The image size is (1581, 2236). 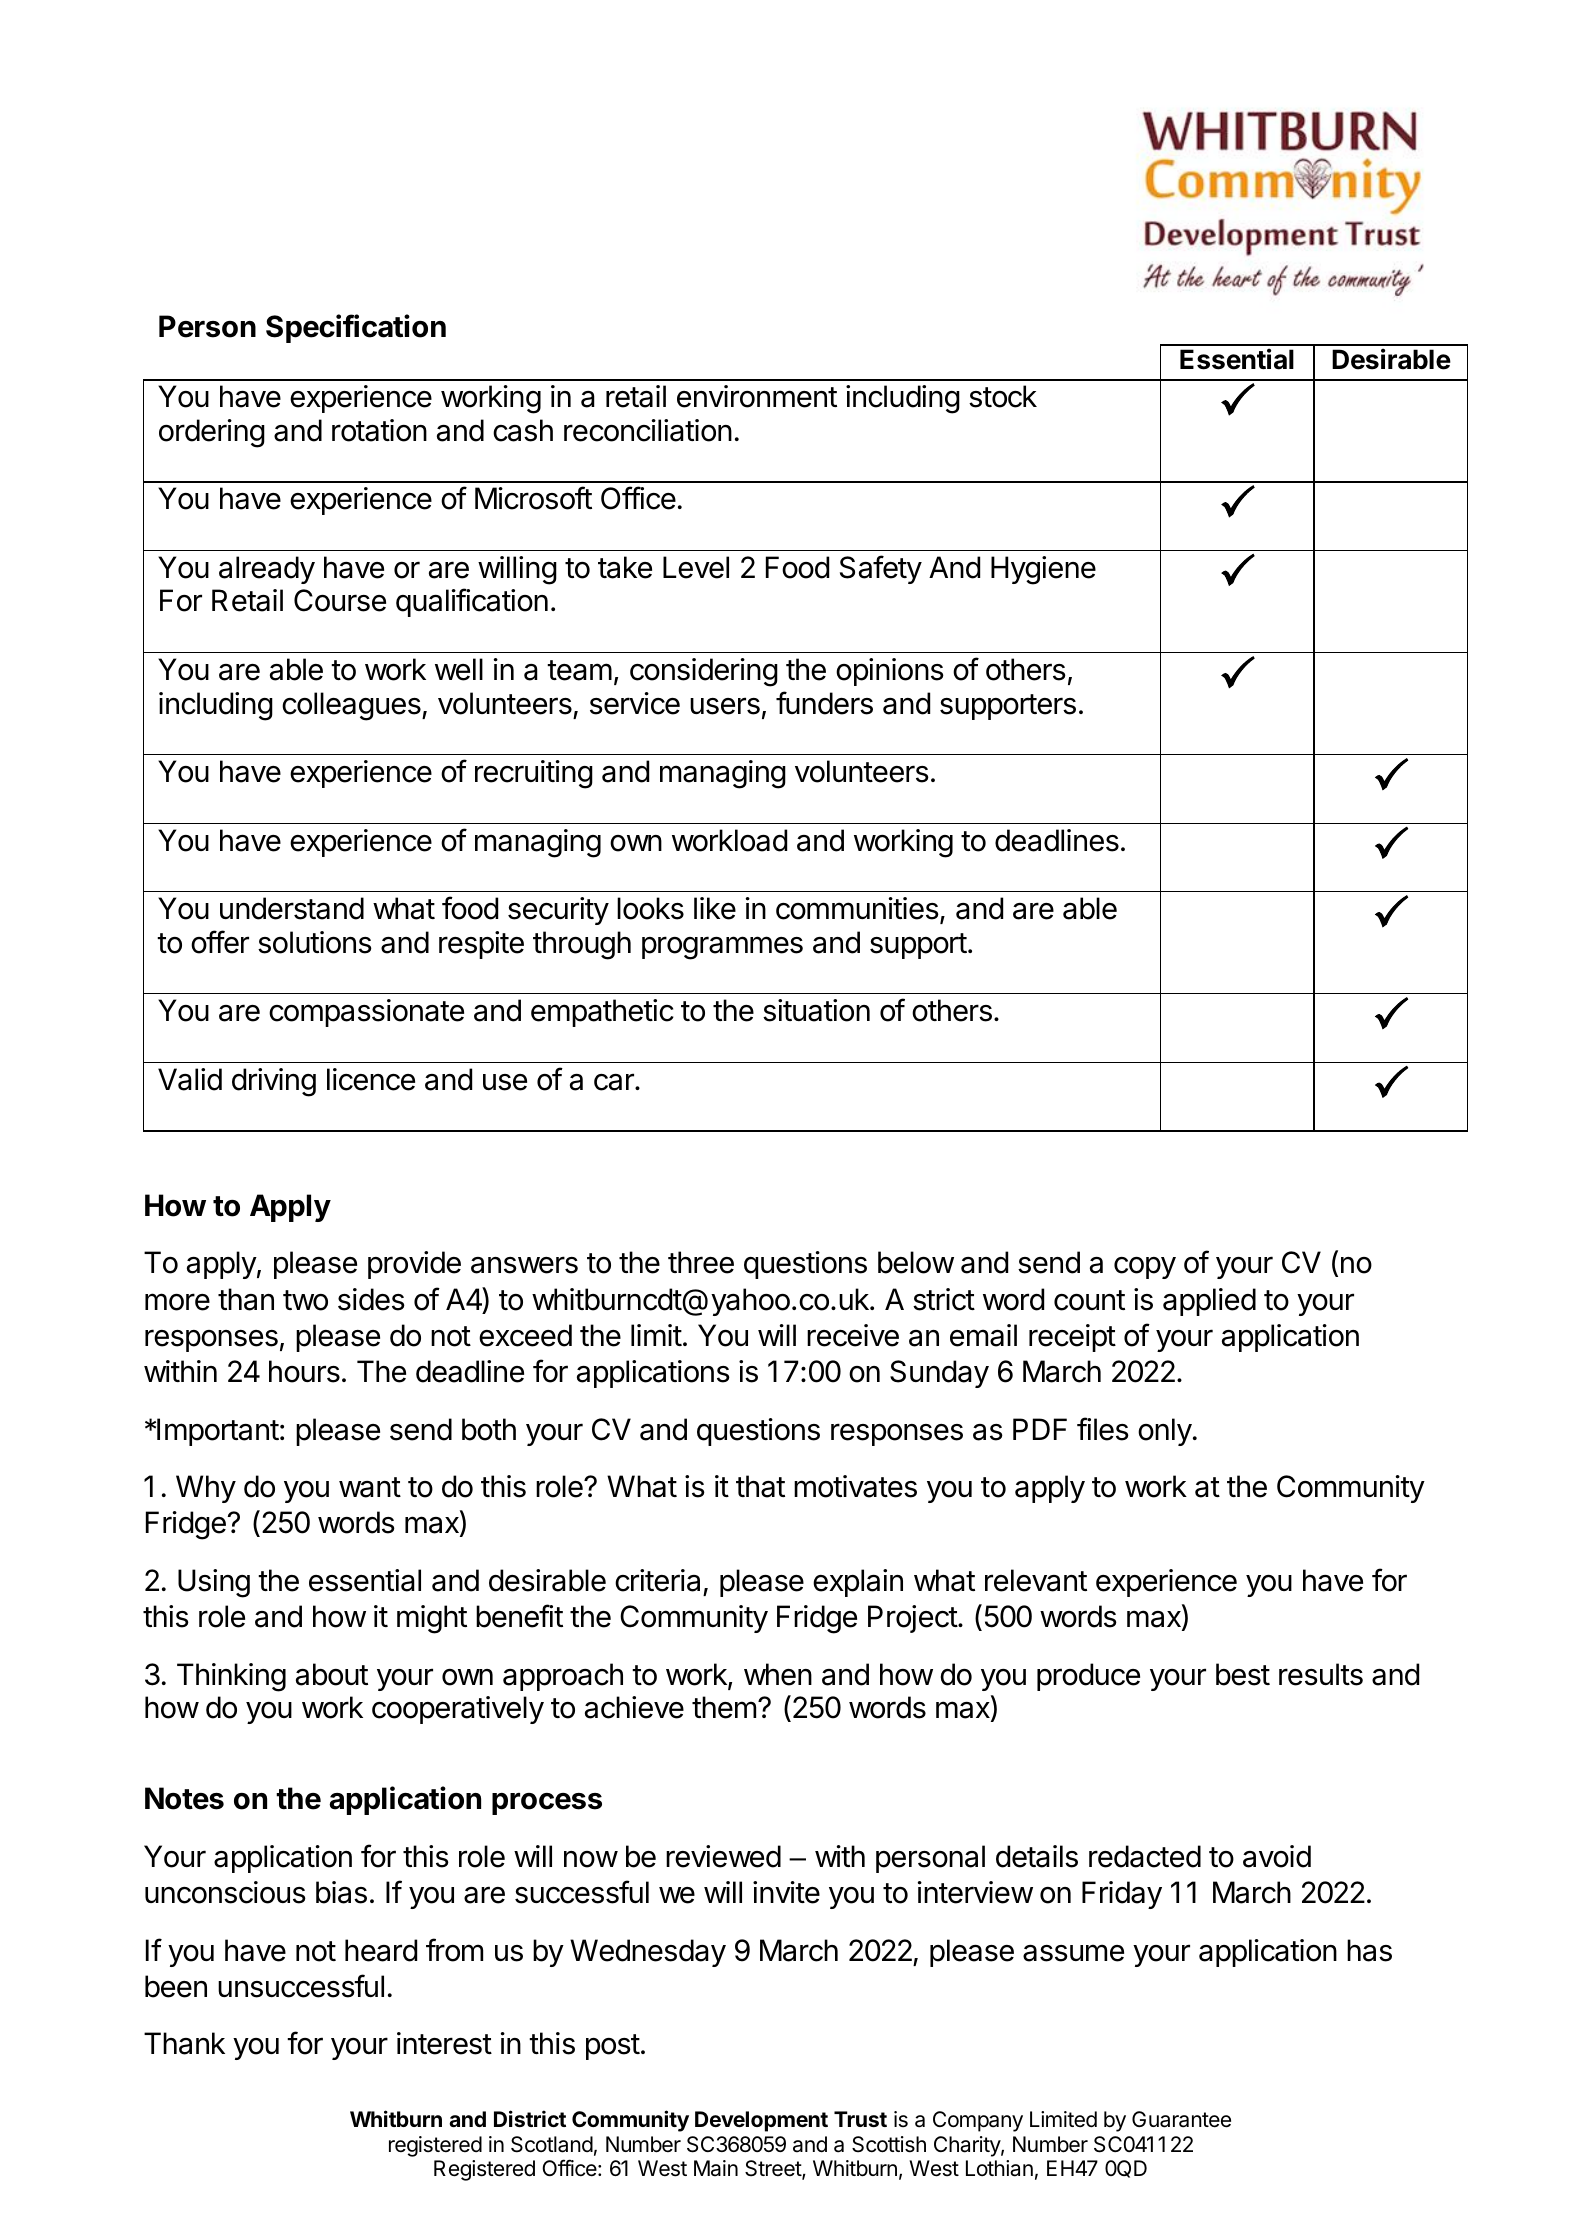 What do you see at coordinates (1003, 396) in the document?
I see `stock` at bounding box center [1003, 396].
